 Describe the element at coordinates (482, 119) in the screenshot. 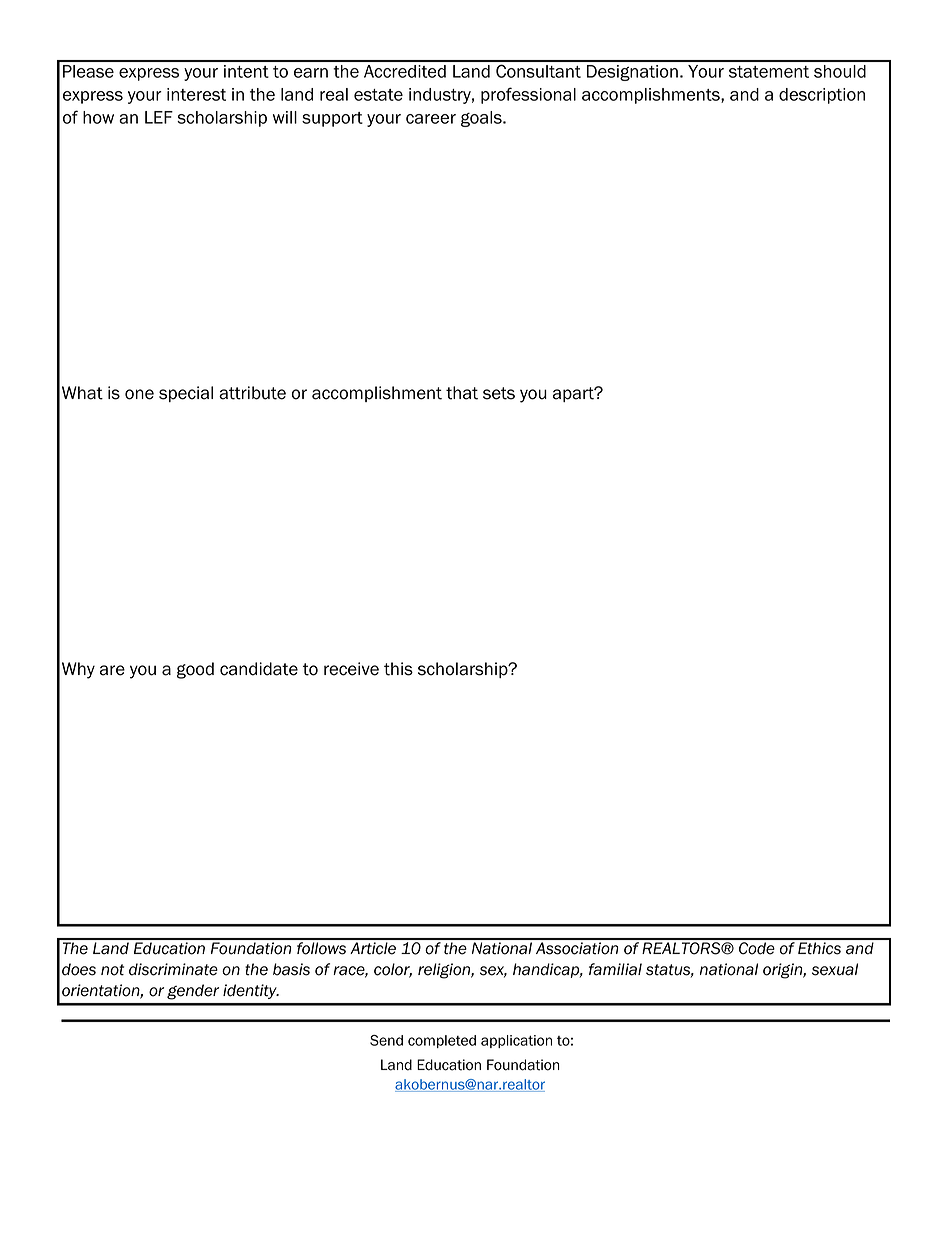

I see `goals` at that location.
